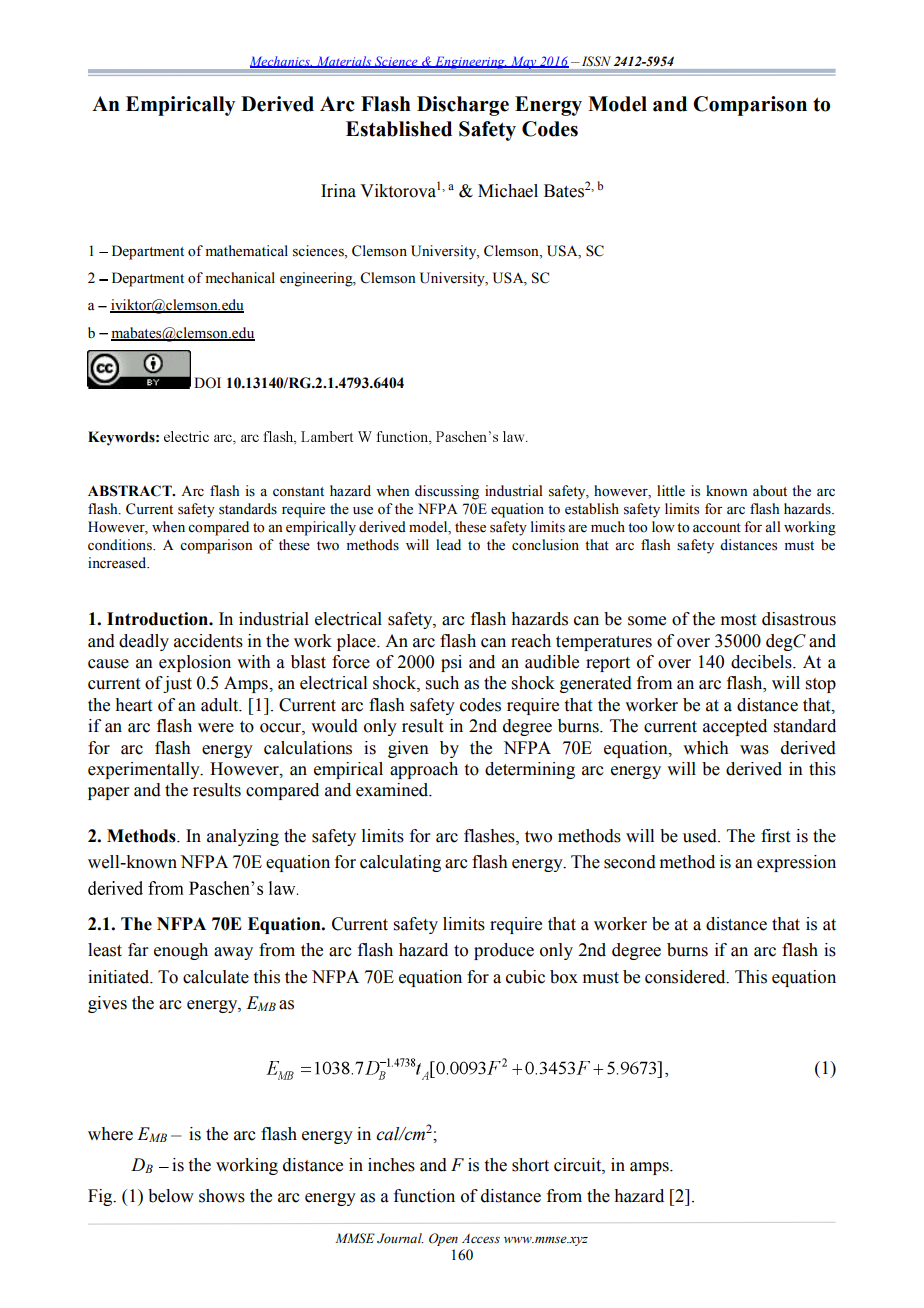  Describe the element at coordinates (243, 837) in the screenshot. I see `analyzing` at that location.
